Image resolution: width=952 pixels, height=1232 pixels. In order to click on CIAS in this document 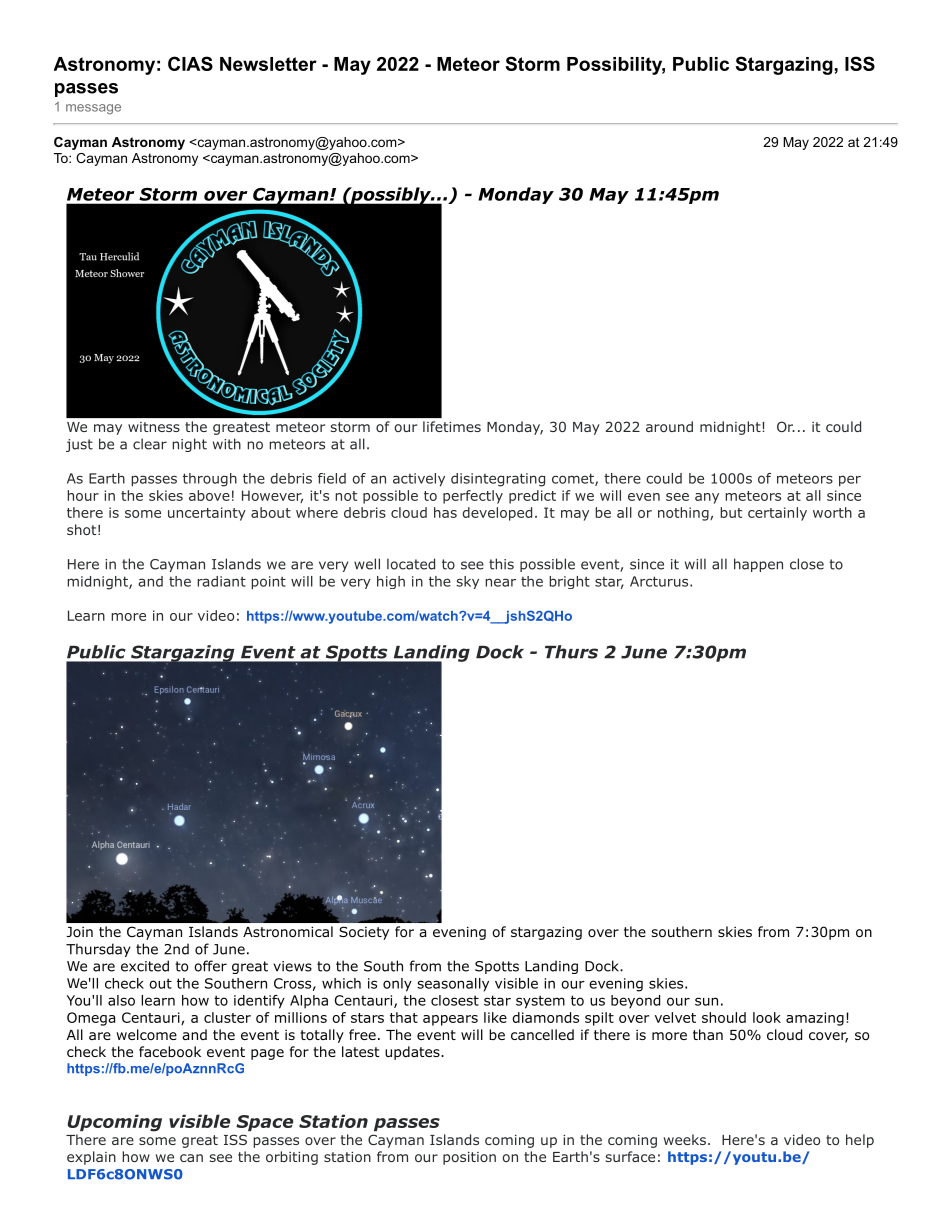, I will do `click(190, 63)`.
